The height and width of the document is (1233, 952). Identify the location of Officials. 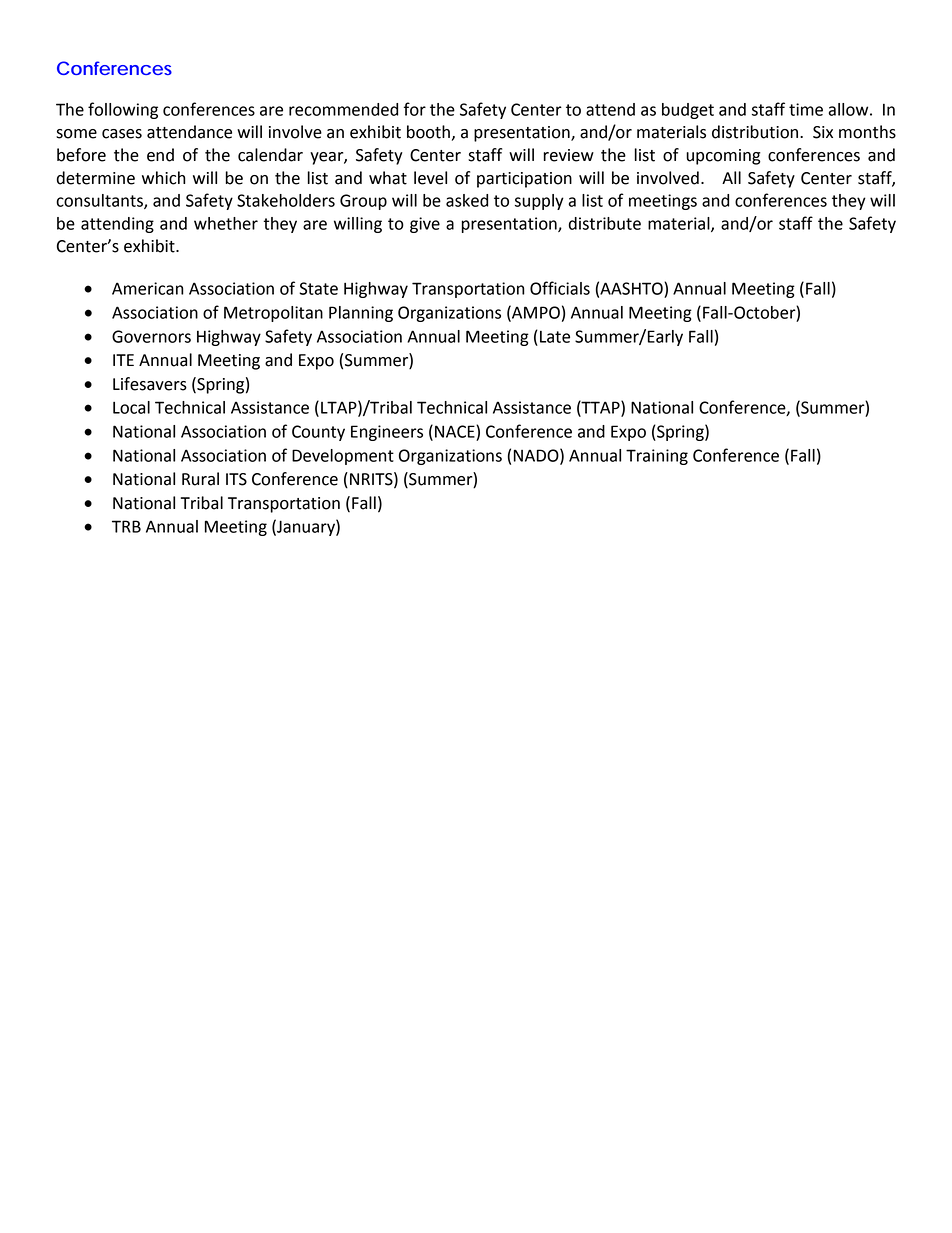
(560, 288).
